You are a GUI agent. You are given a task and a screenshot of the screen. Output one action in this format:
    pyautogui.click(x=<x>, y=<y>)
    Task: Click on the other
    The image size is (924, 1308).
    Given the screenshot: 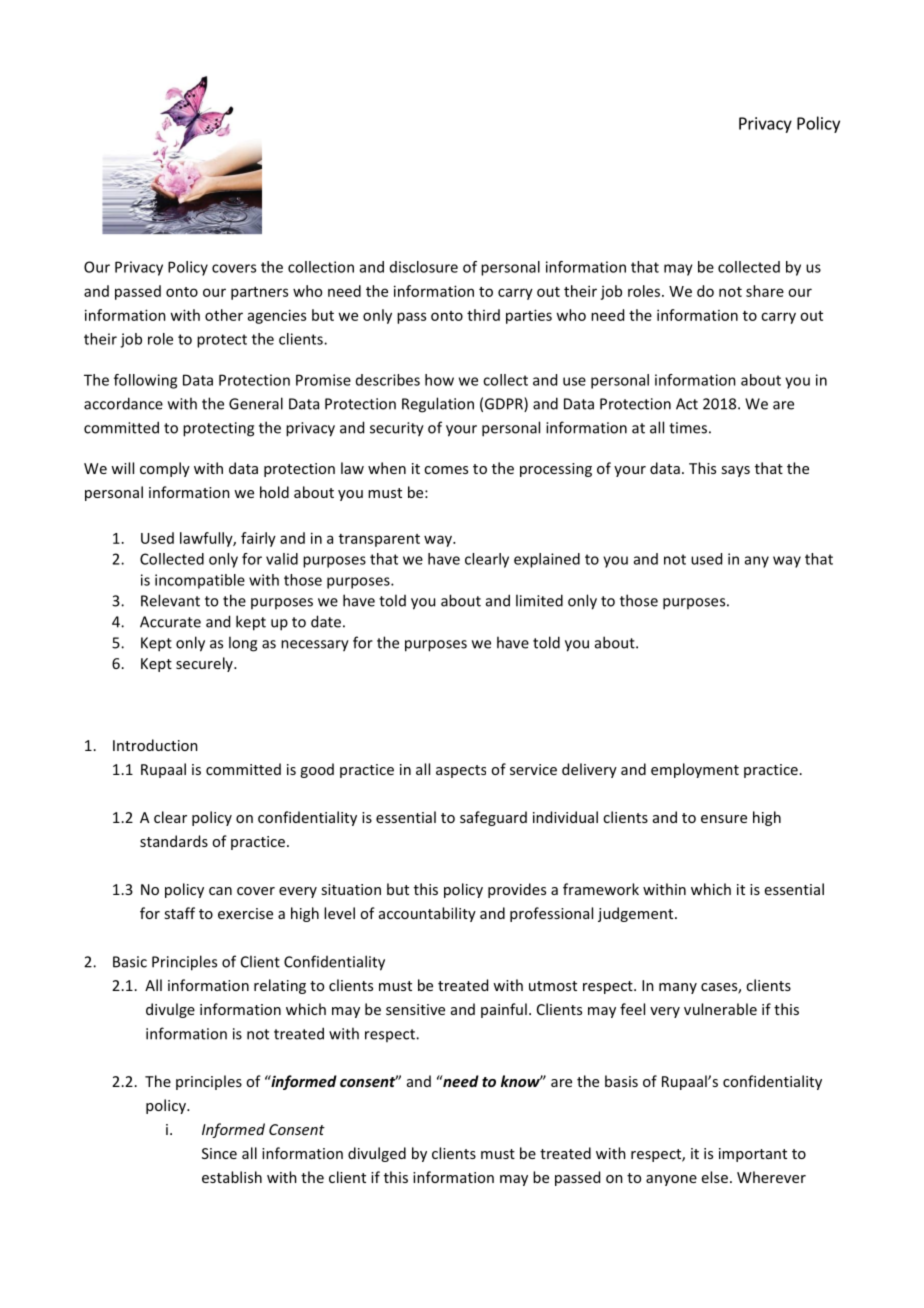 What is the action you would take?
    pyautogui.click(x=224, y=315)
